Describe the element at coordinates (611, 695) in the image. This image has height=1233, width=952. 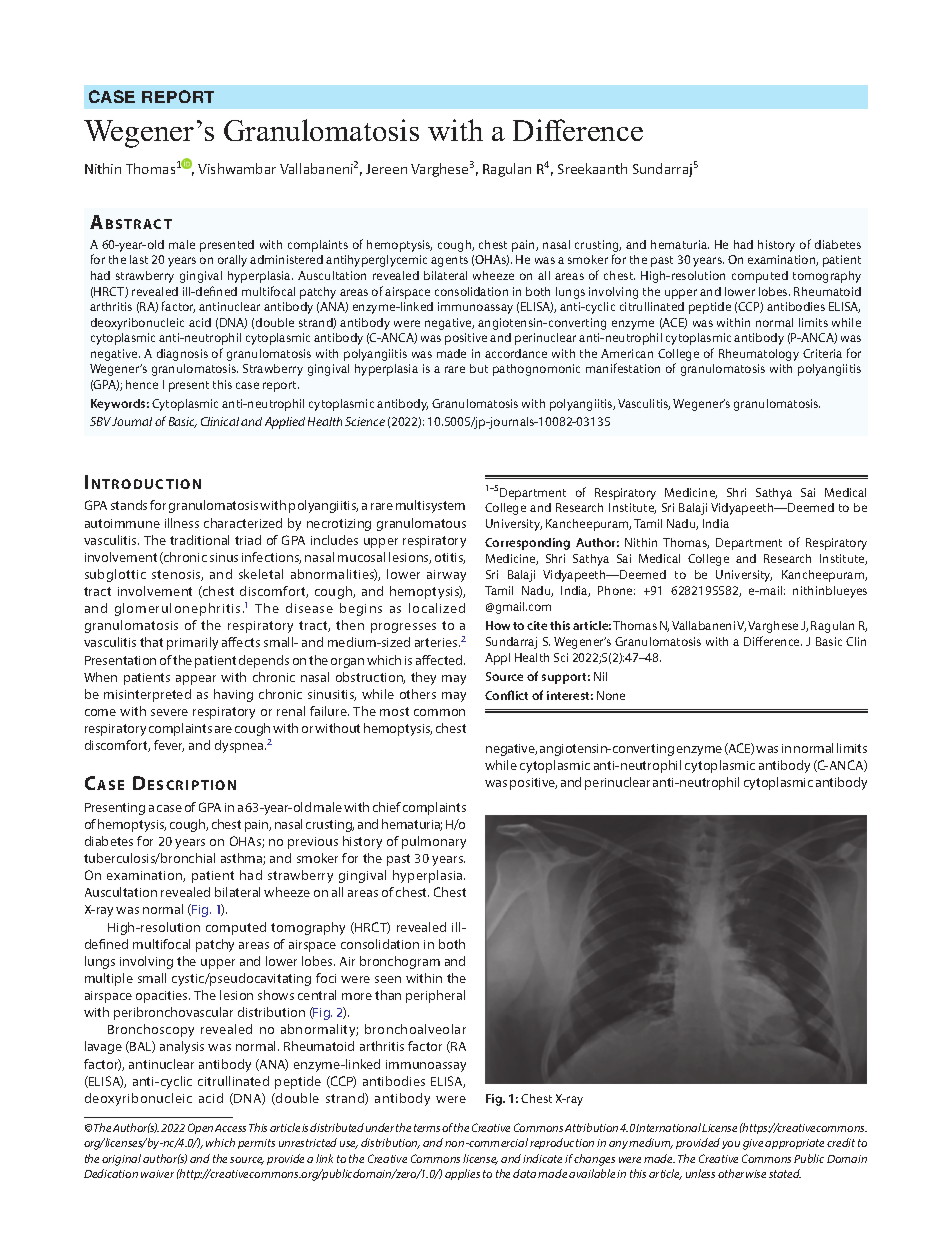
I see `None` at that location.
